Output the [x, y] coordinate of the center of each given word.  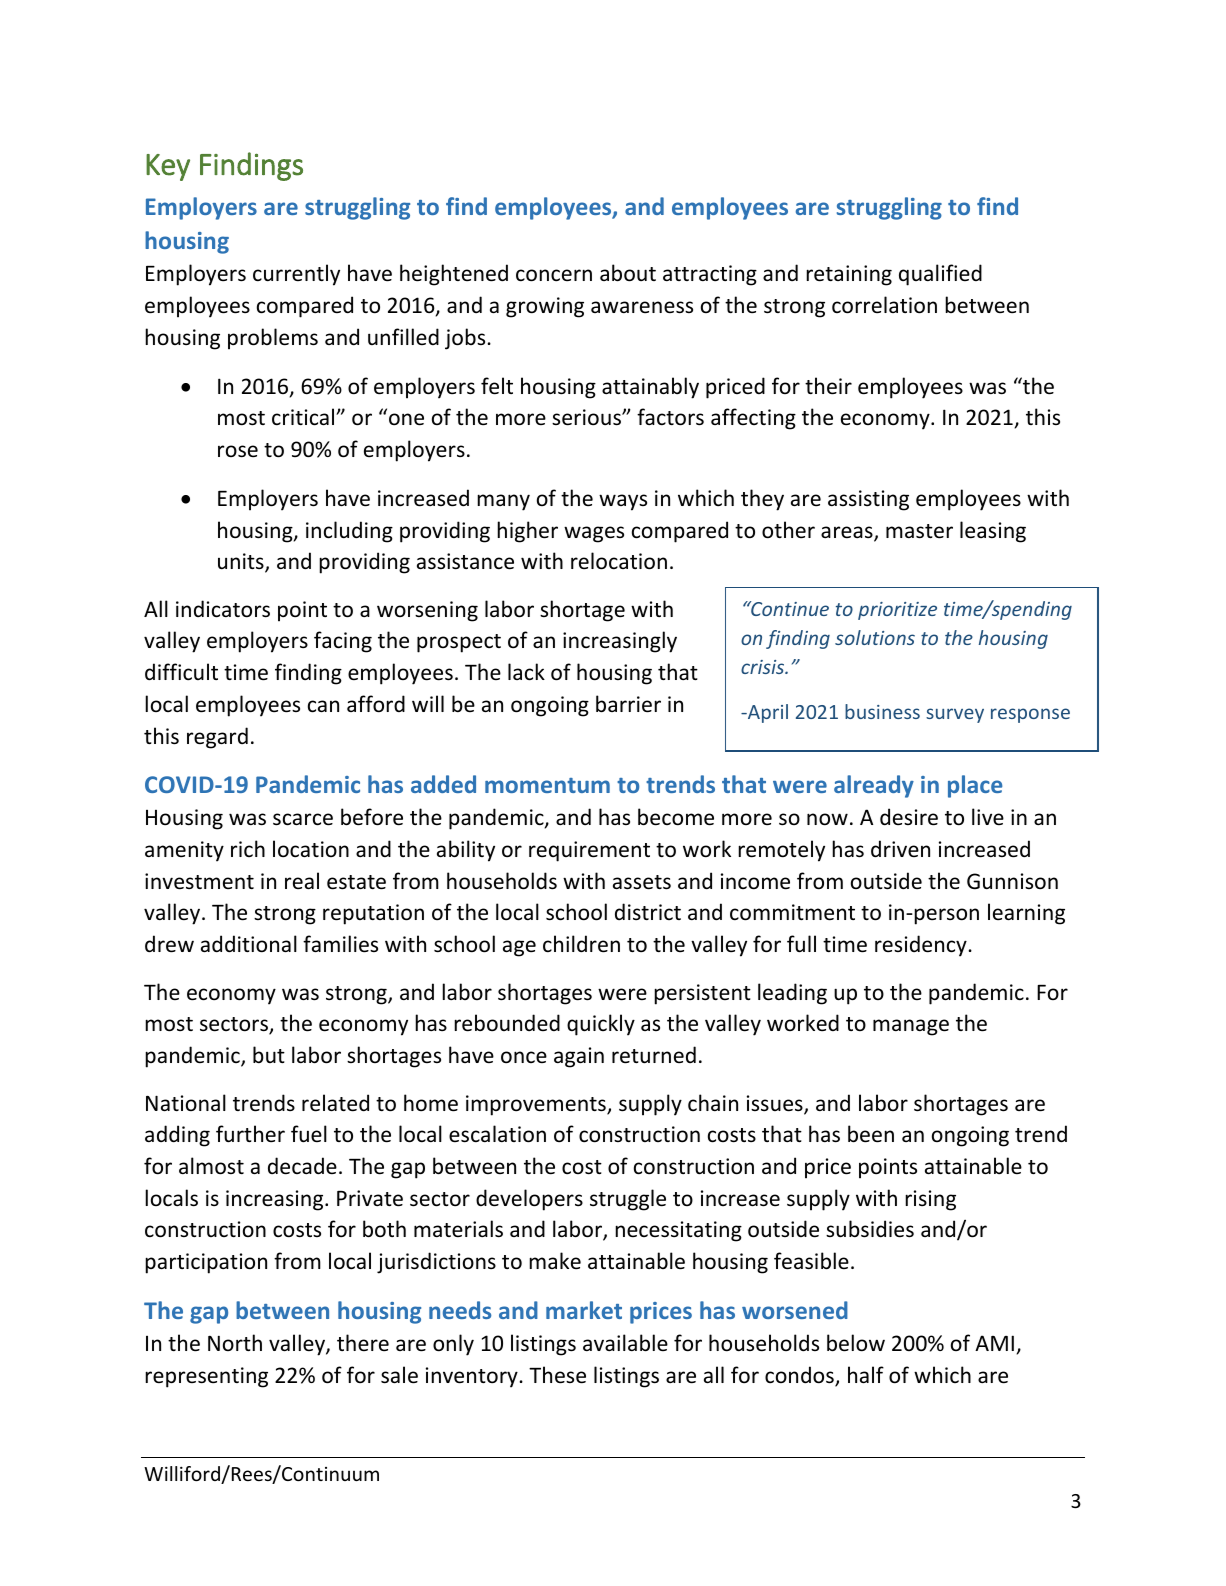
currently [296, 275]
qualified [940, 275]
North [235, 1342]
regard [217, 738]
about [628, 273]
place [975, 786]
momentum [547, 785]
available [625, 1343]
